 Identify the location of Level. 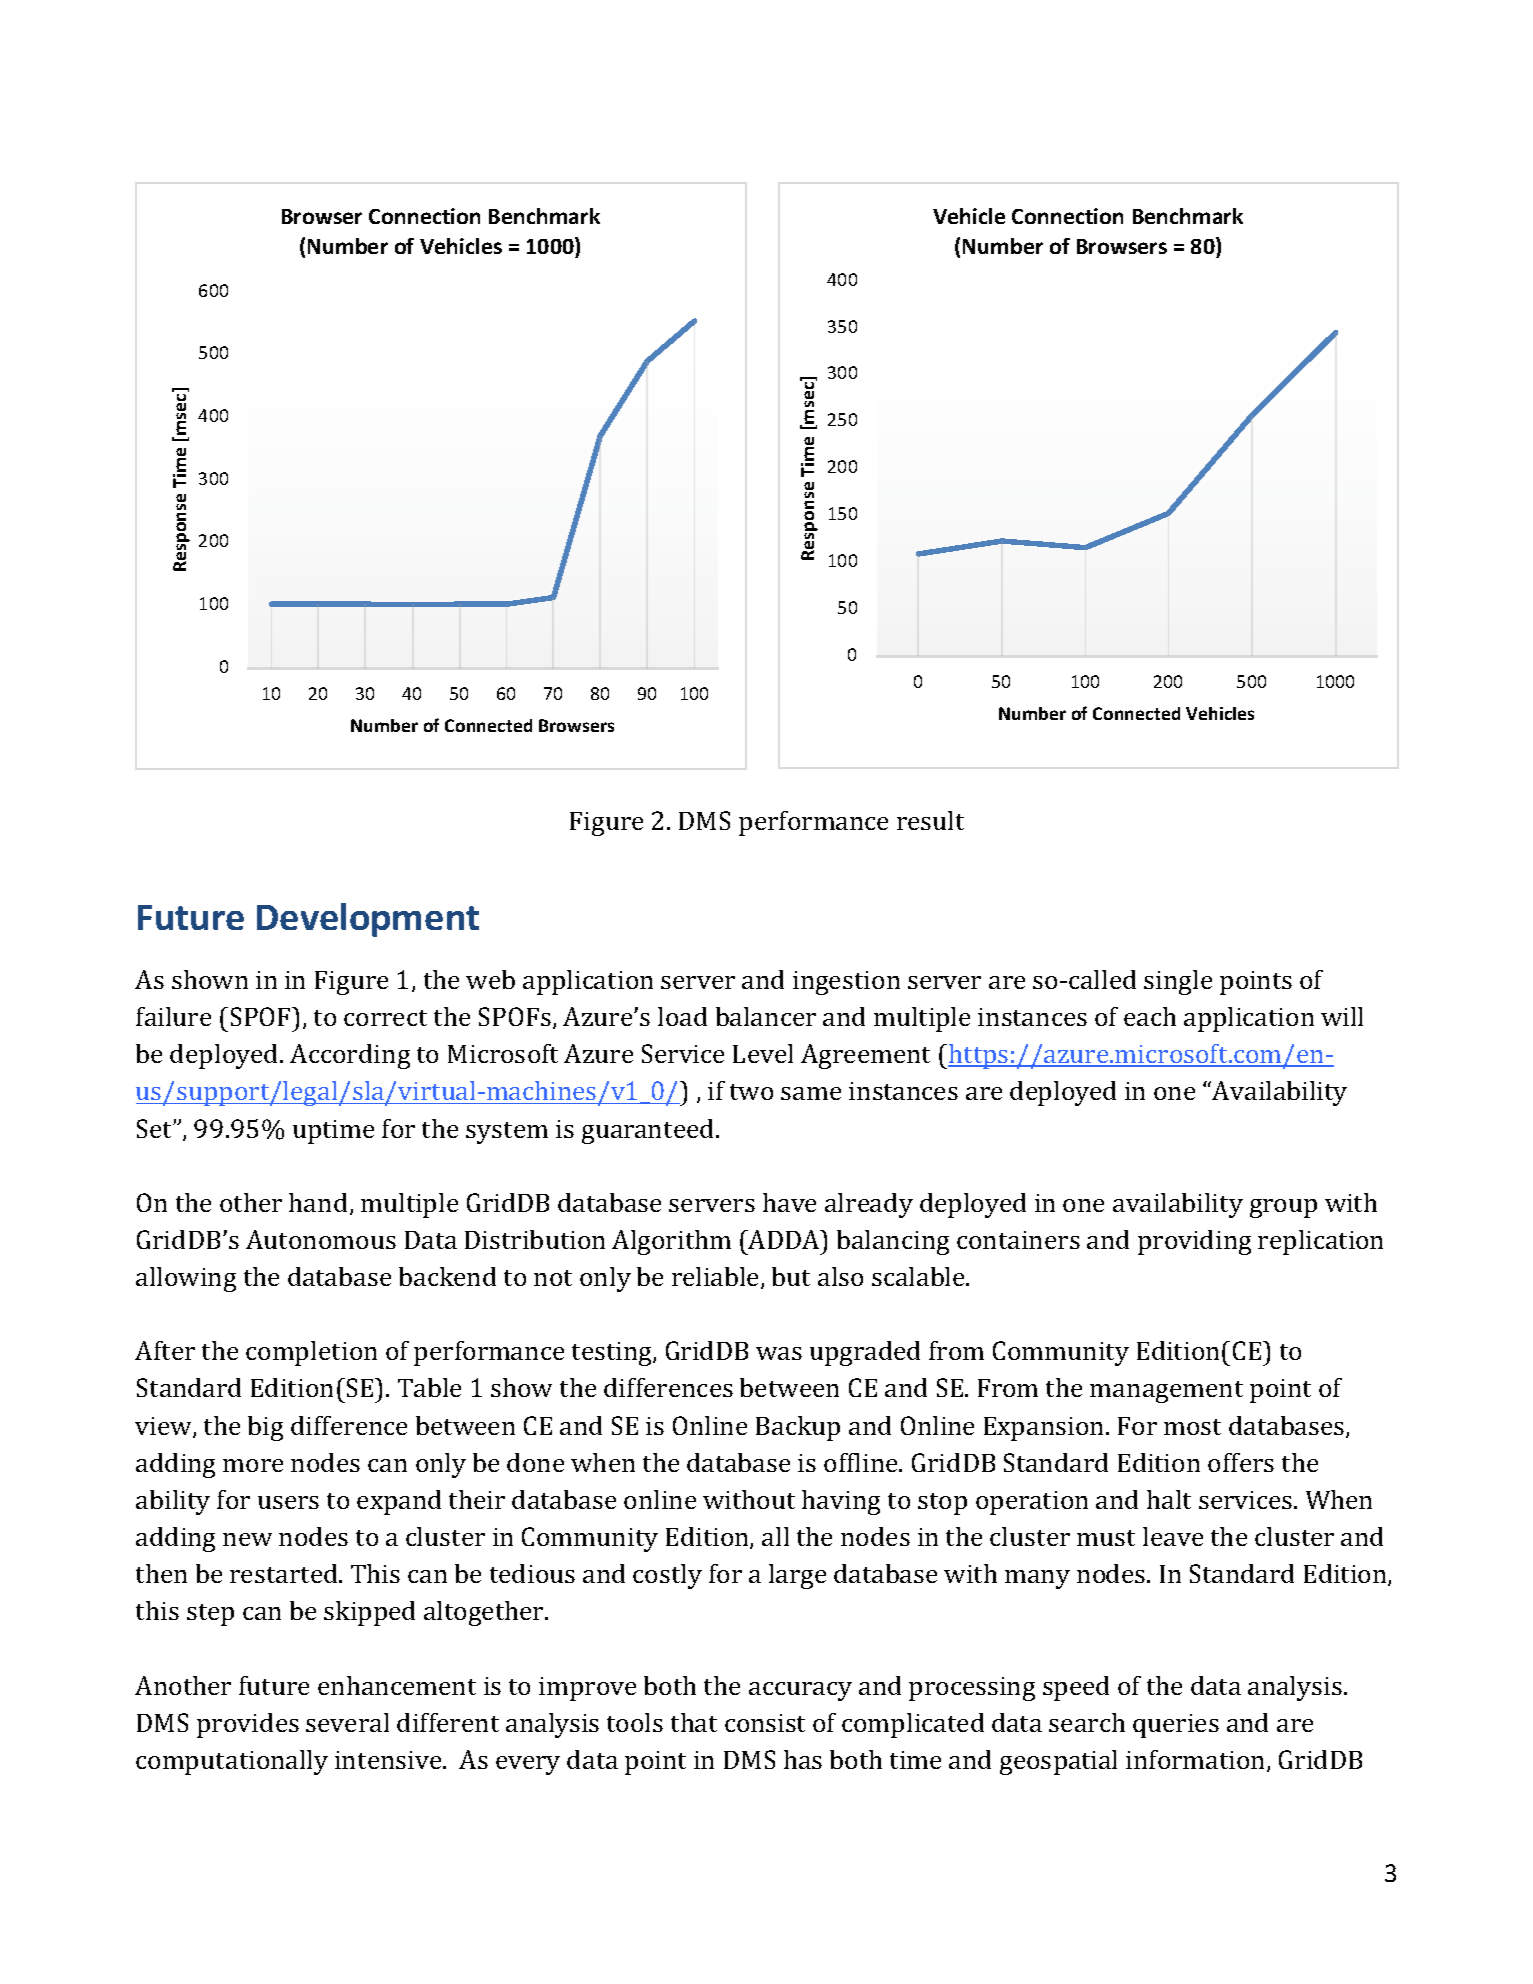
(763, 1053).
